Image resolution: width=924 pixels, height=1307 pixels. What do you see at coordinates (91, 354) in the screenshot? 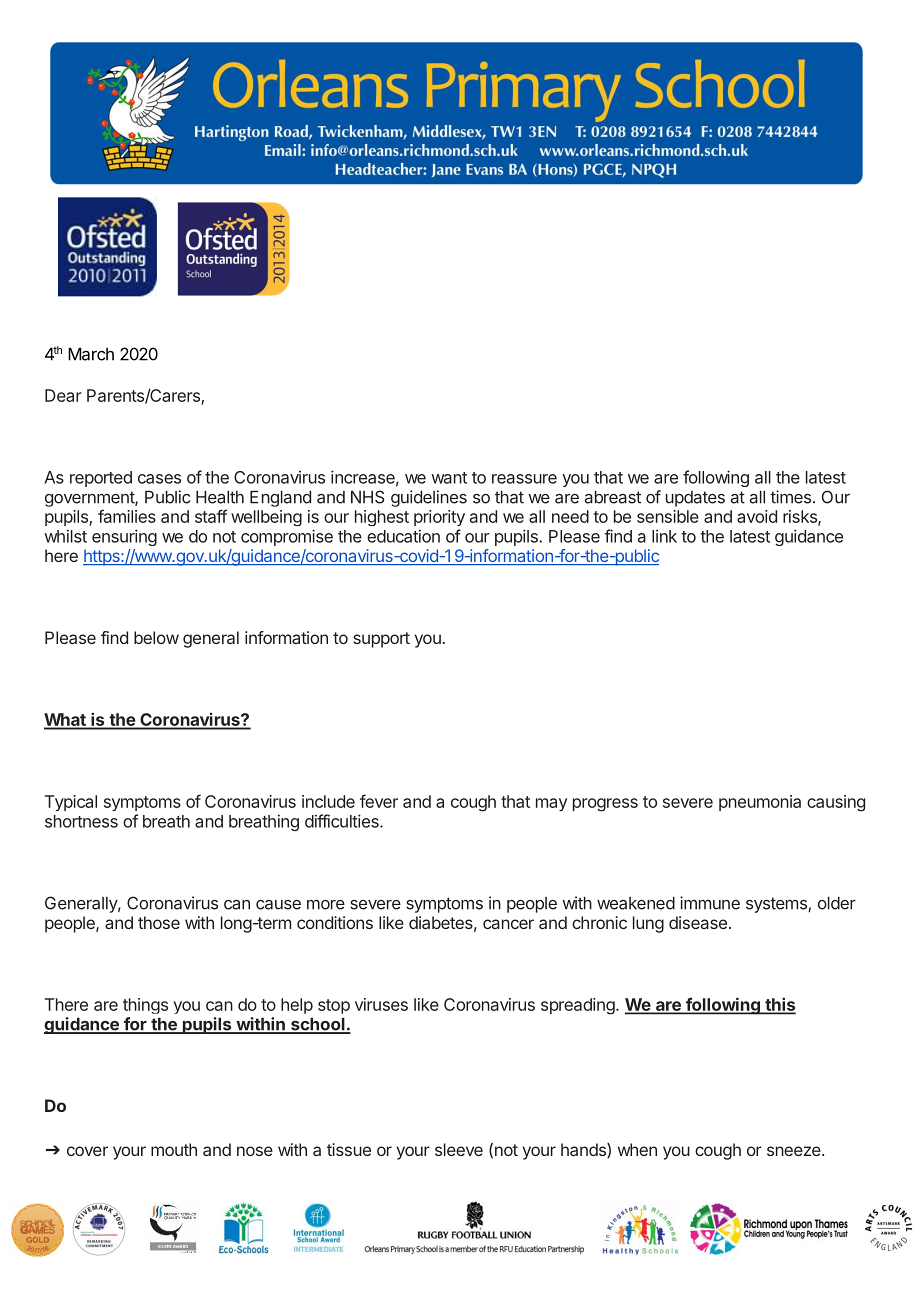
I see `March` at bounding box center [91, 354].
